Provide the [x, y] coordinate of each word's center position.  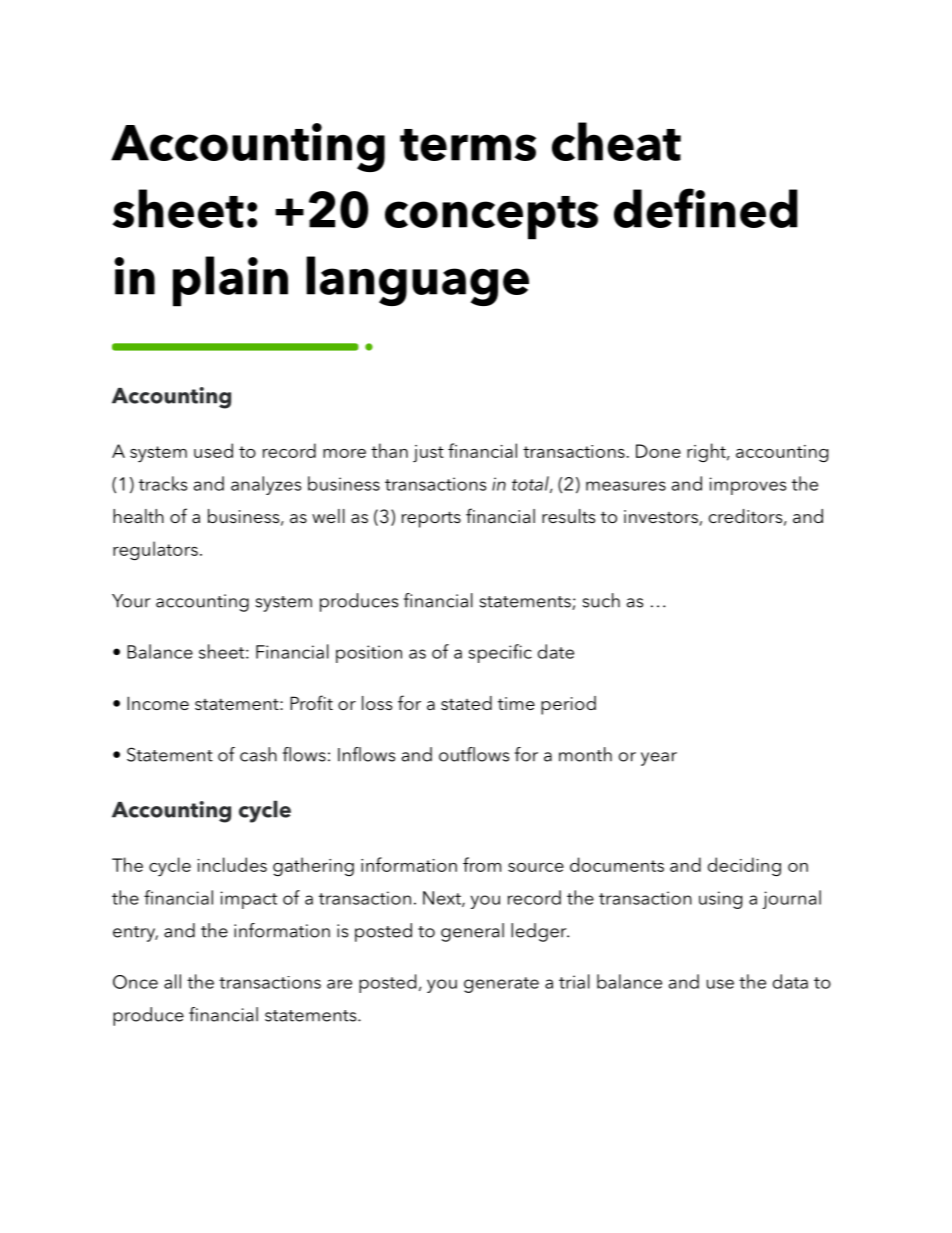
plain [230, 281]
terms [468, 145]
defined [706, 208]
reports [431, 519]
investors [662, 518]
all [172, 981]
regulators [155, 551]
